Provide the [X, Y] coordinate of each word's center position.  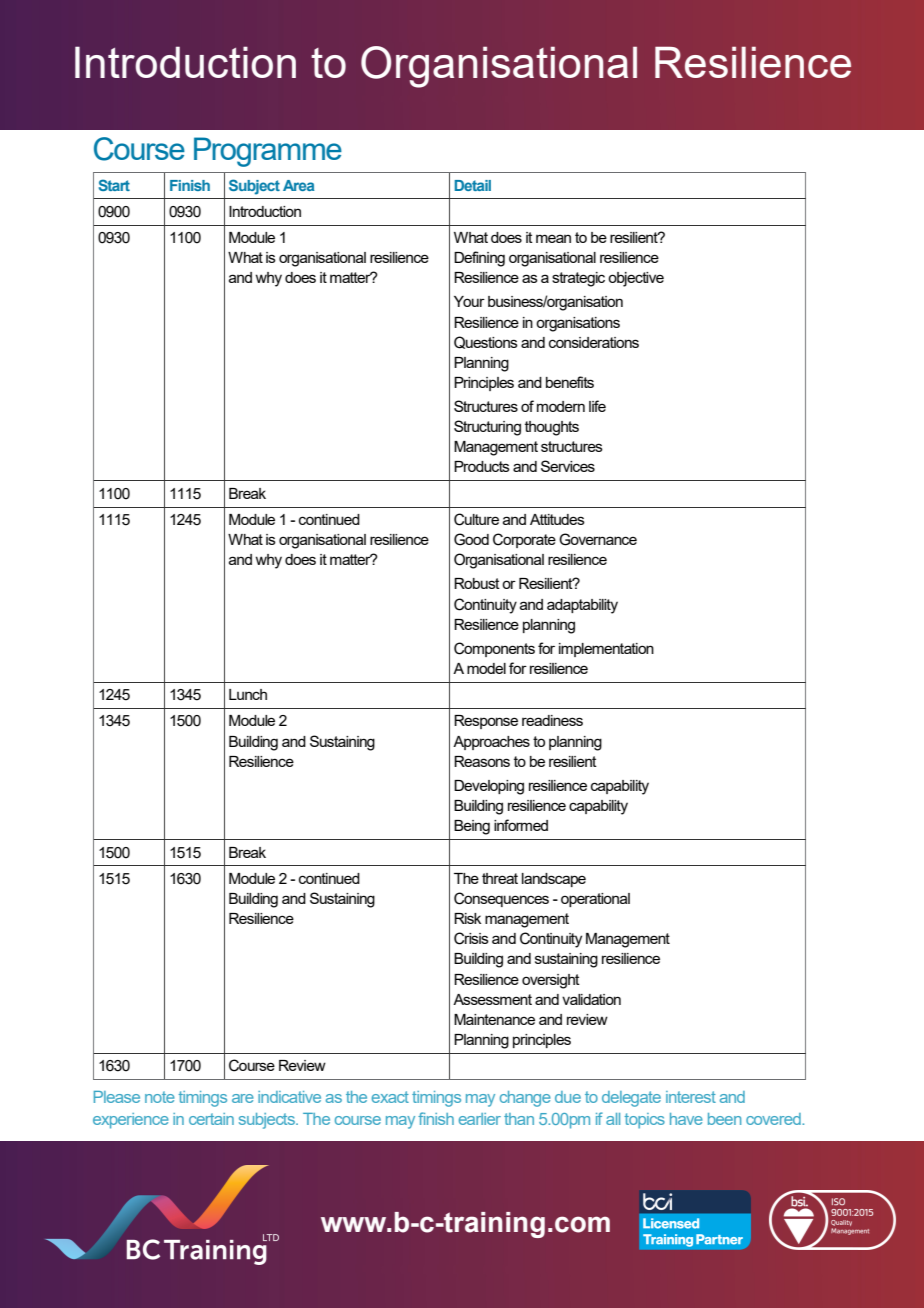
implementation [606, 650]
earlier [480, 1119]
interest [691, 1097]
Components [494, 649]
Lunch [248, 694]
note [160, 1097]
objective [636, 279]
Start [114, 185]
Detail [473, 185]
